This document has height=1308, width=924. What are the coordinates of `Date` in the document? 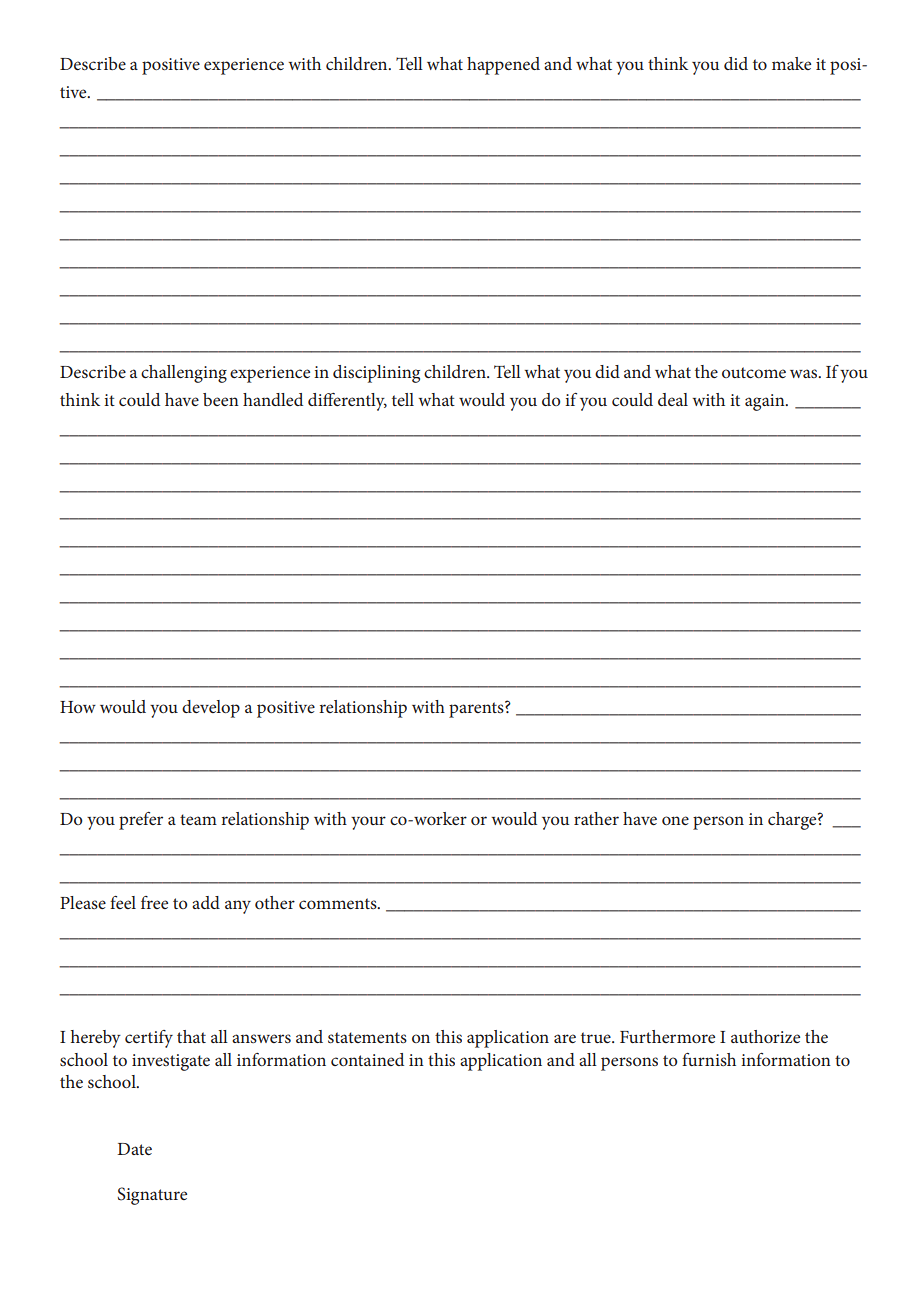 It's located at (134, 1149).
